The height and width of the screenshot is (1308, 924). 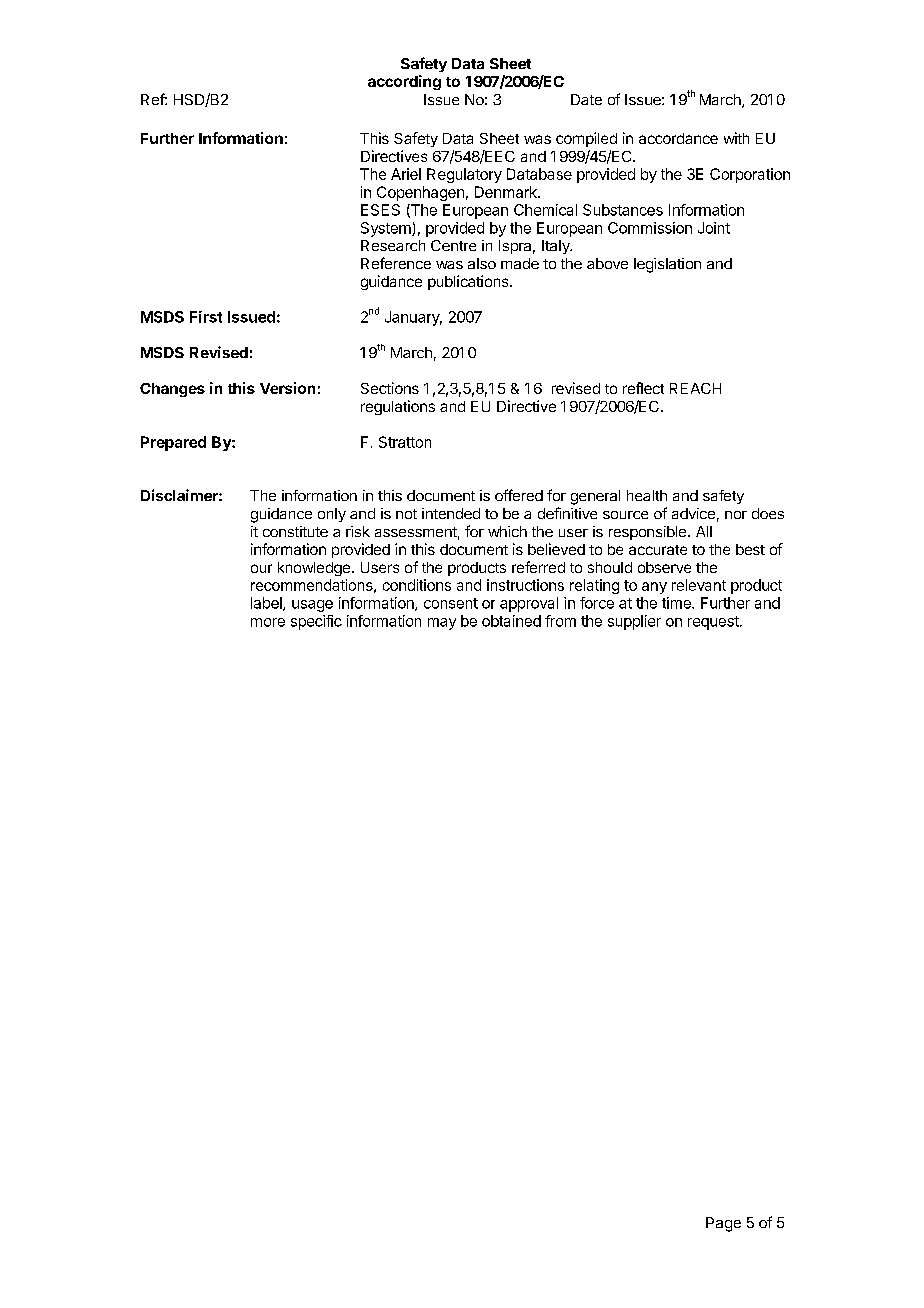 I want to click on obtained, so click(x=511, y=621).
